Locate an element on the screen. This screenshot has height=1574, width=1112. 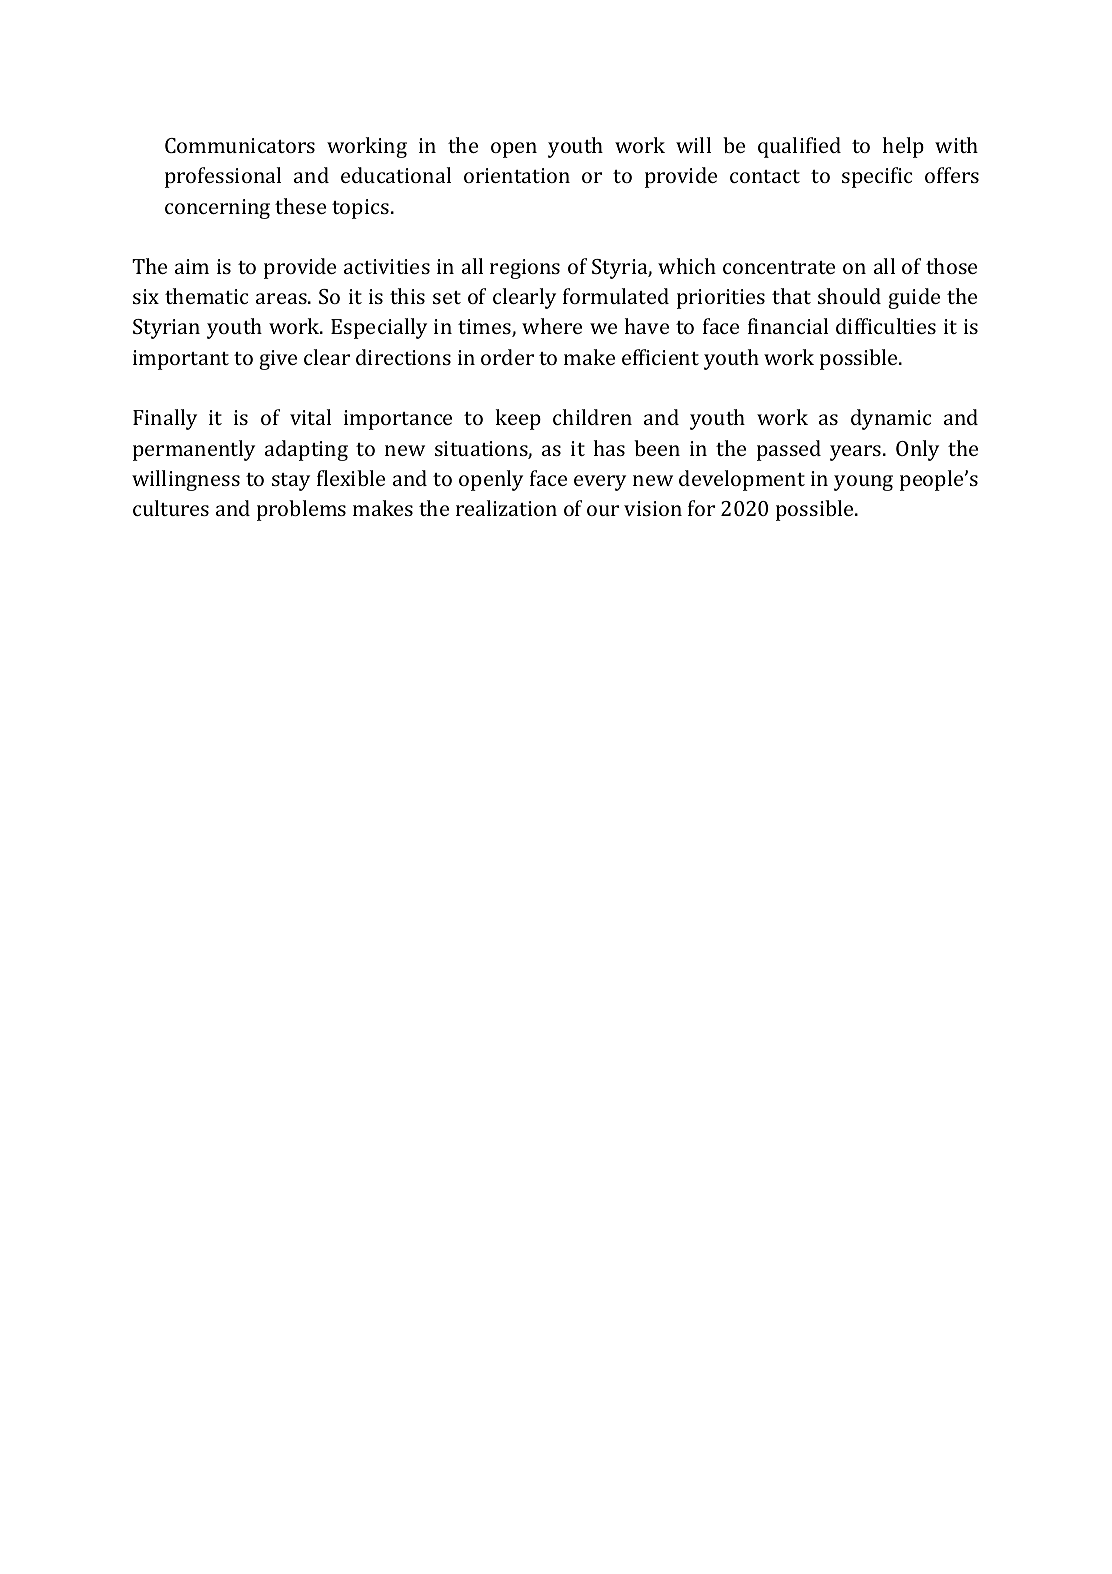
aim is located at coordinates (192, 266).
